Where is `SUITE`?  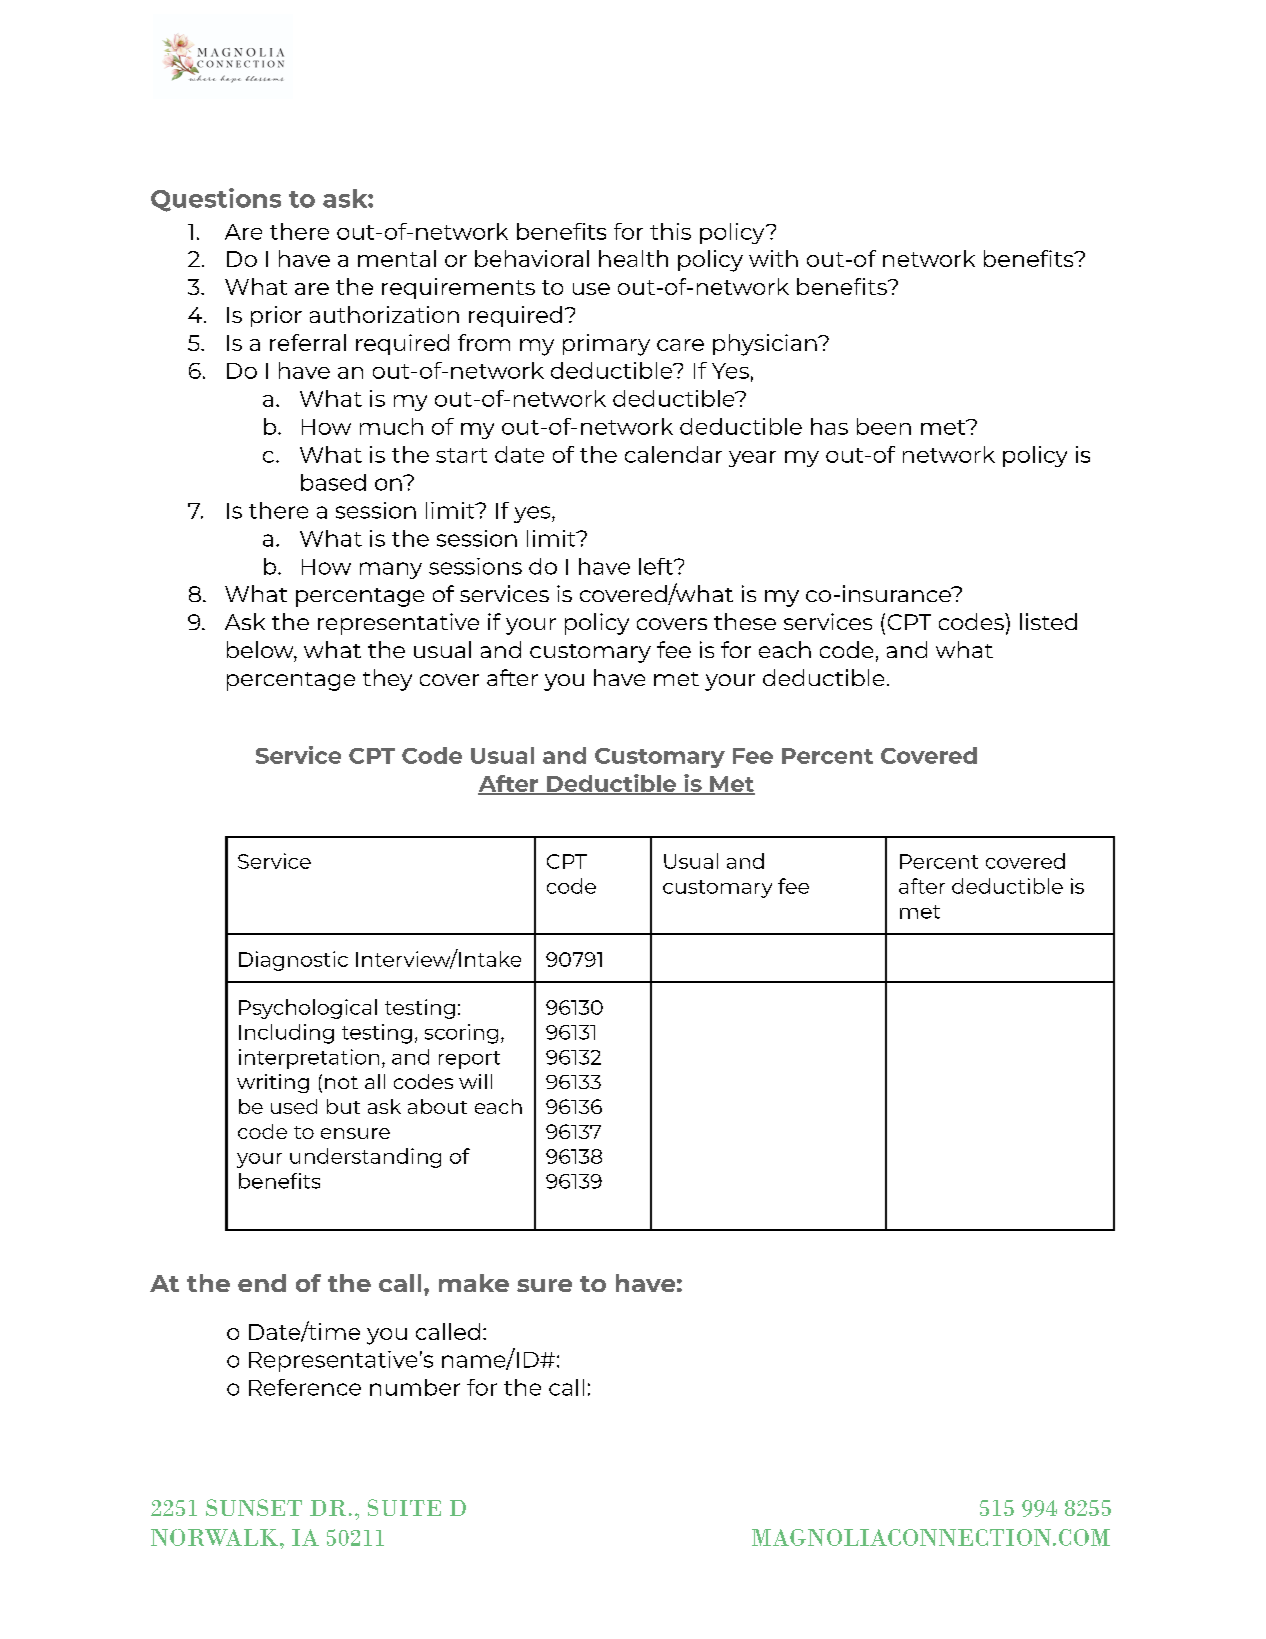 SUITE is located at coordinates (404, 1507).
